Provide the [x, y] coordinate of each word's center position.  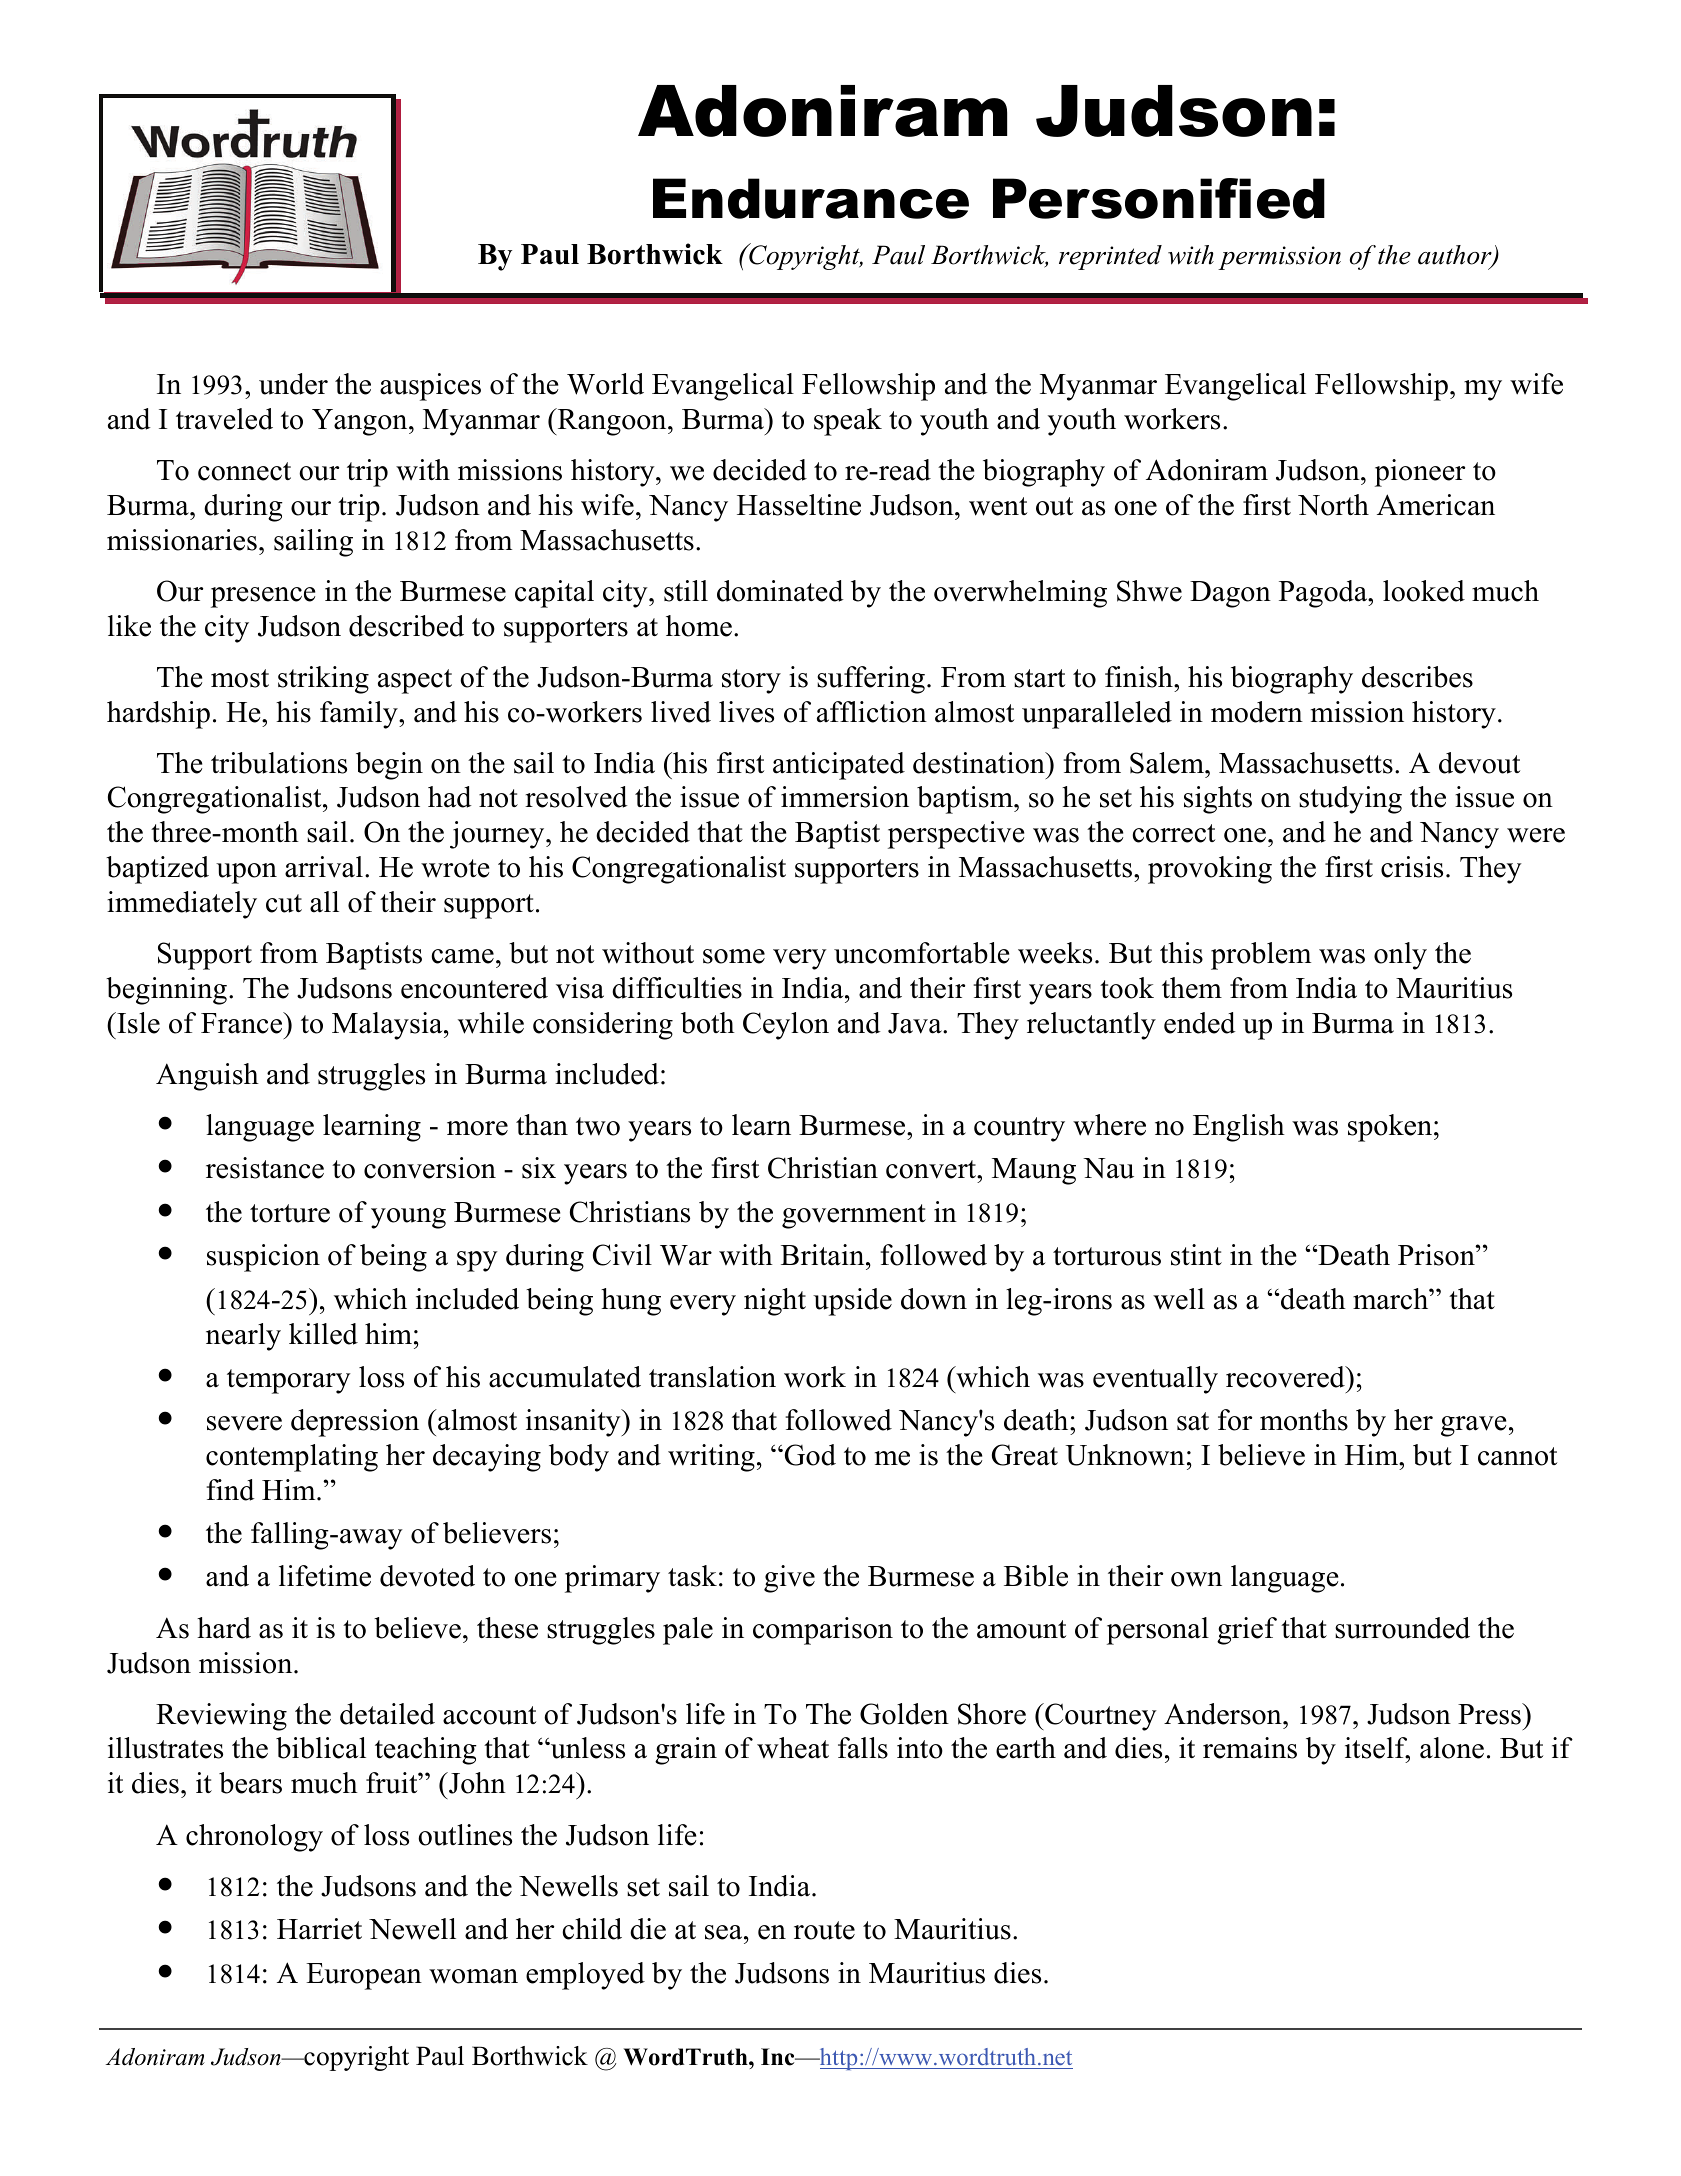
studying [1350, 800]
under [293, 384]
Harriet [319, 1929]
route [824, 1930]
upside [852, 1302]
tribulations [279, 763]
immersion [845, 797]
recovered [1286, 1377]
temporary [289, 1381]
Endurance [811, 198]
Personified [1159, 198]
